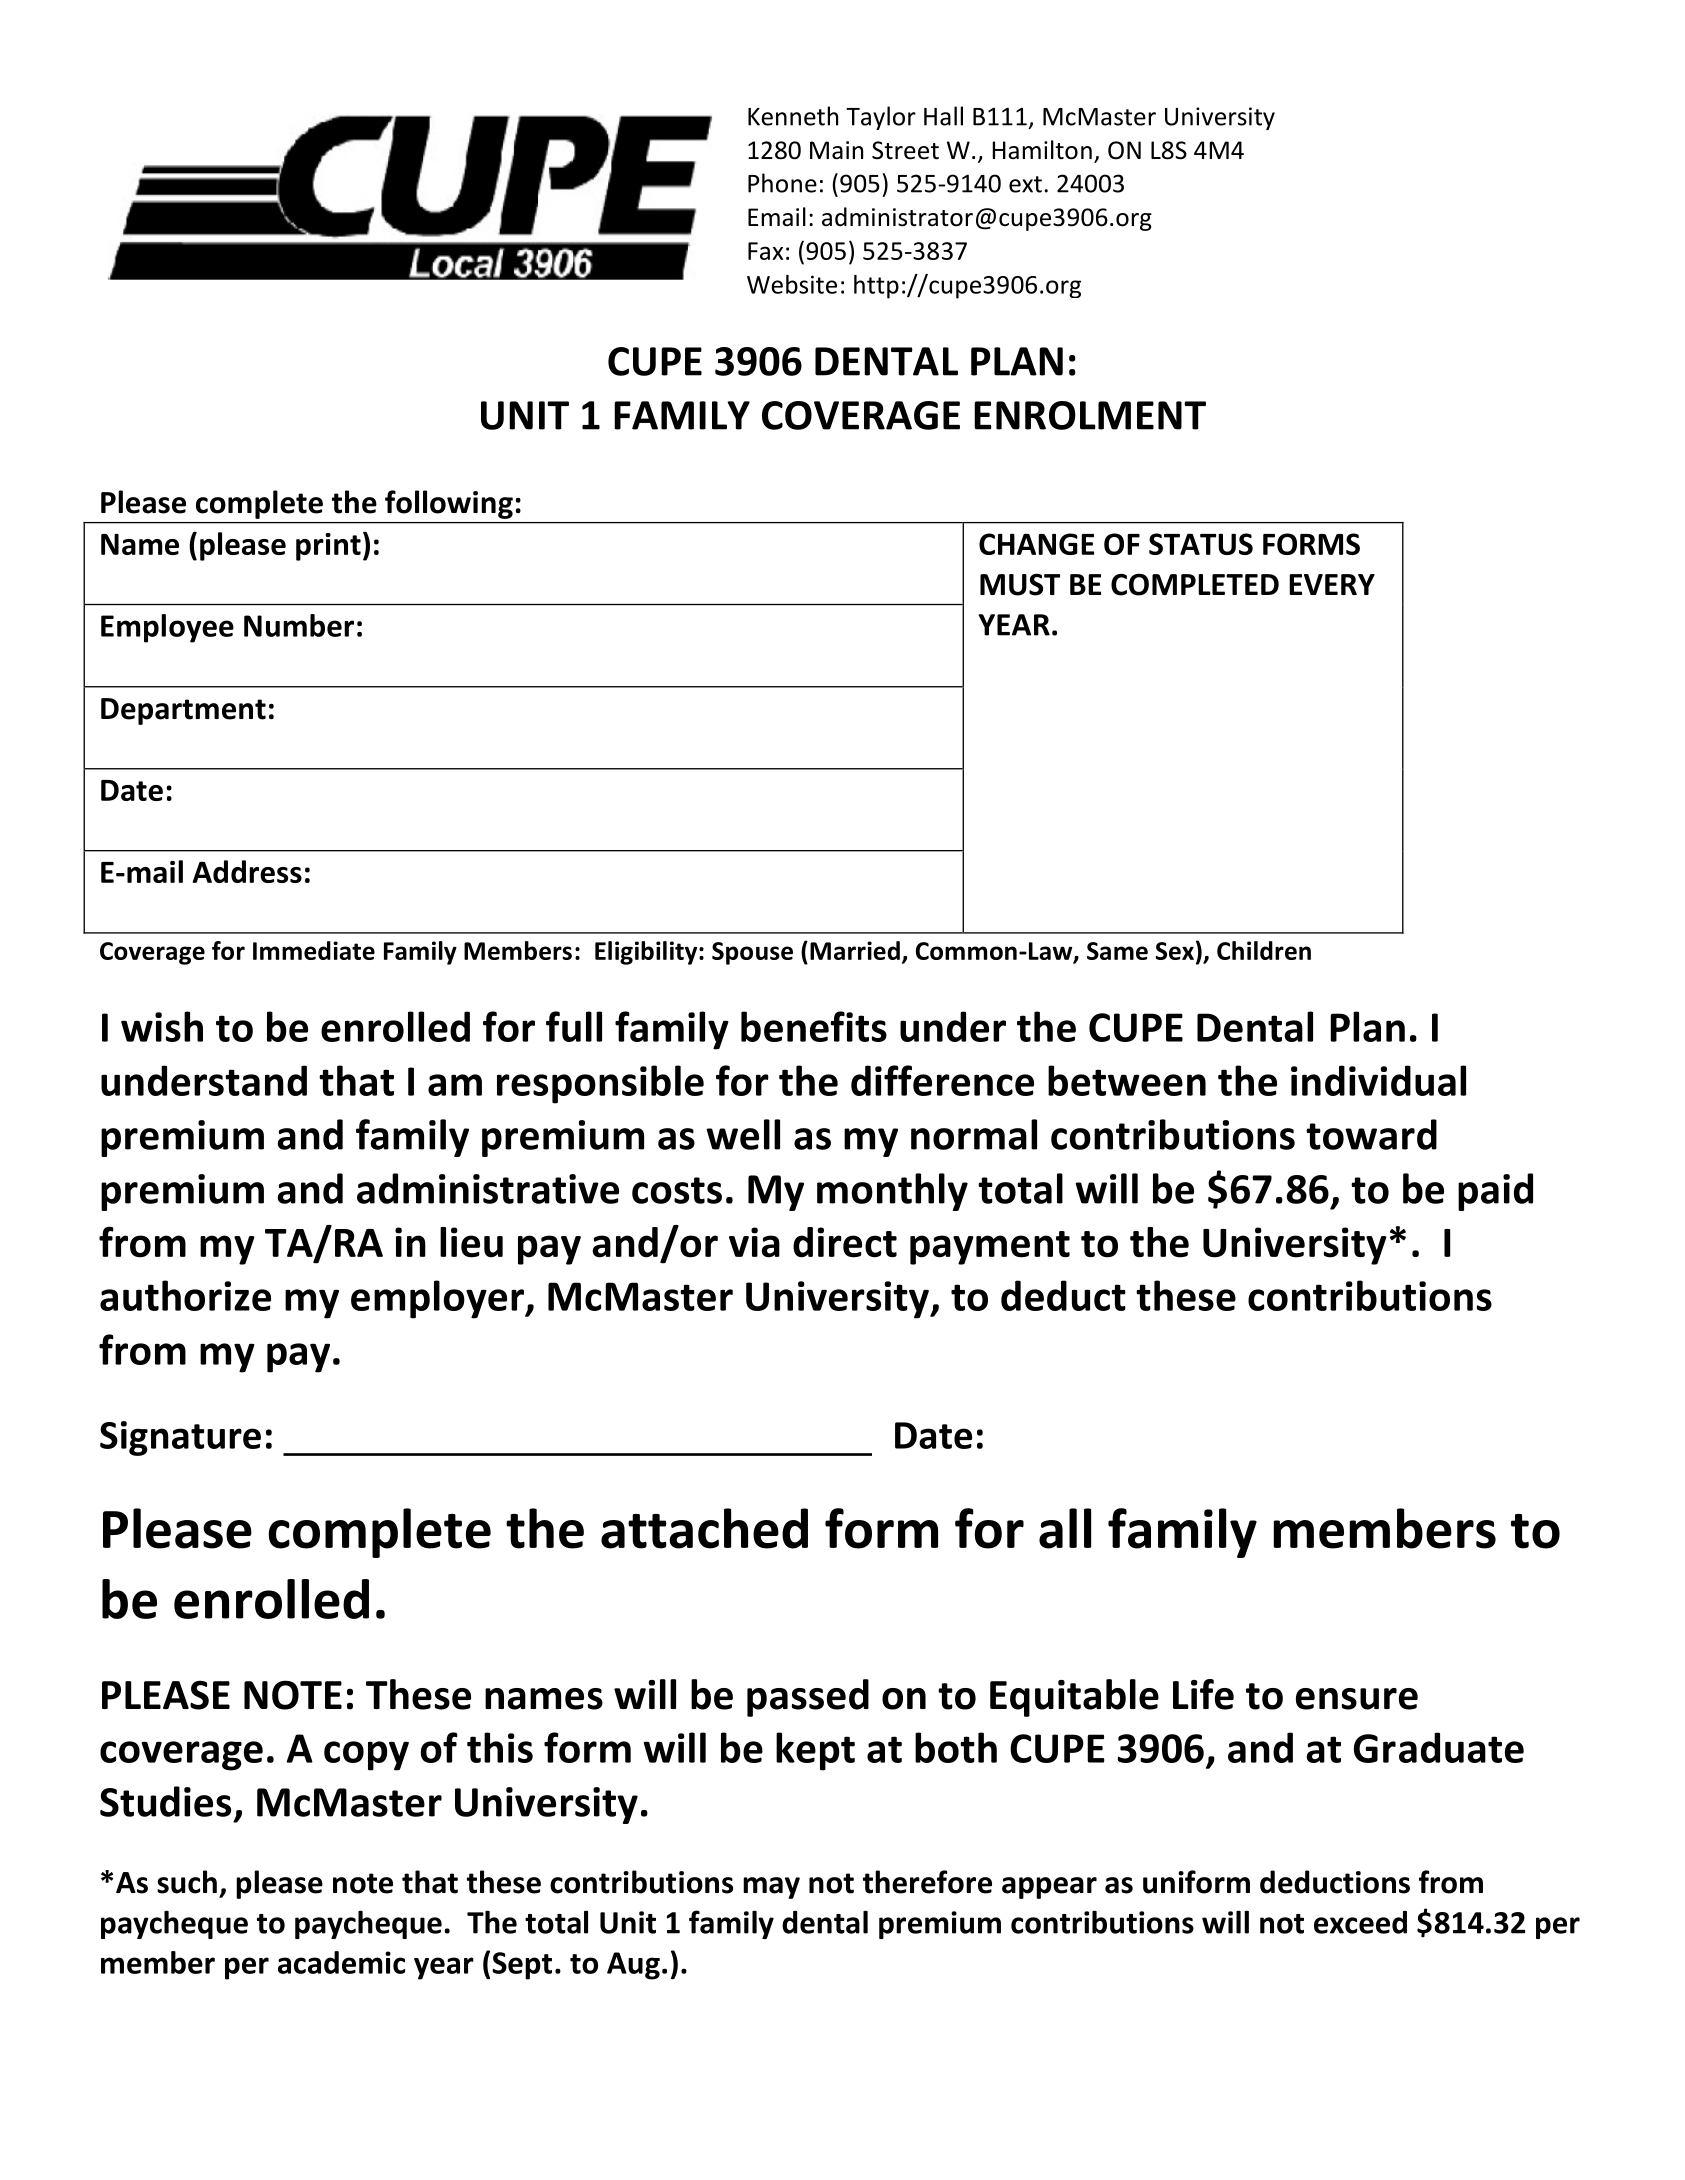 The height and width of the screenshot is (2180, 1685). What do you see at coordinates (1042, 150) in the screenshot?
I see `Hamilton` at bounding box center [1042, 150].
